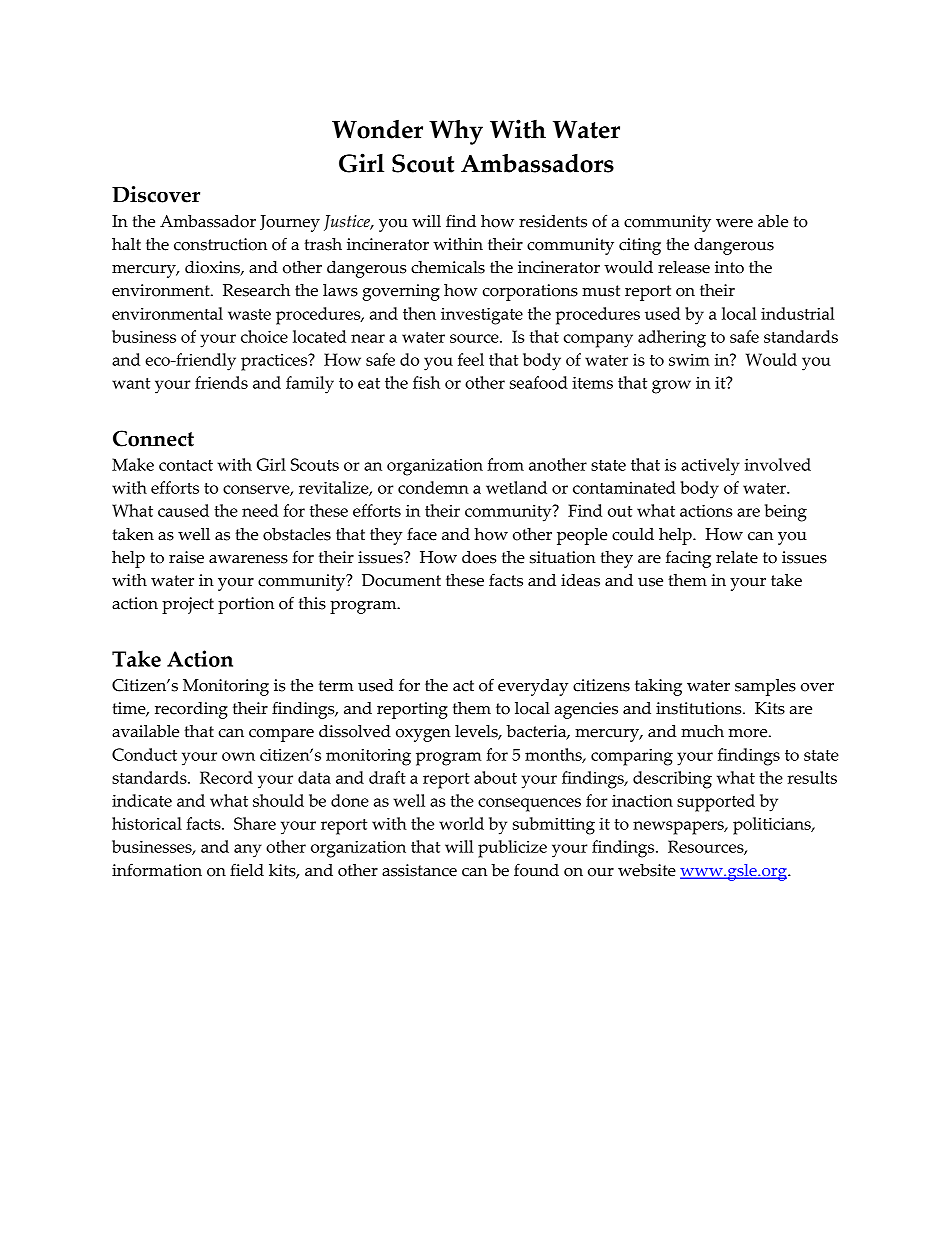  I want to click on project, so click(188, 605).
